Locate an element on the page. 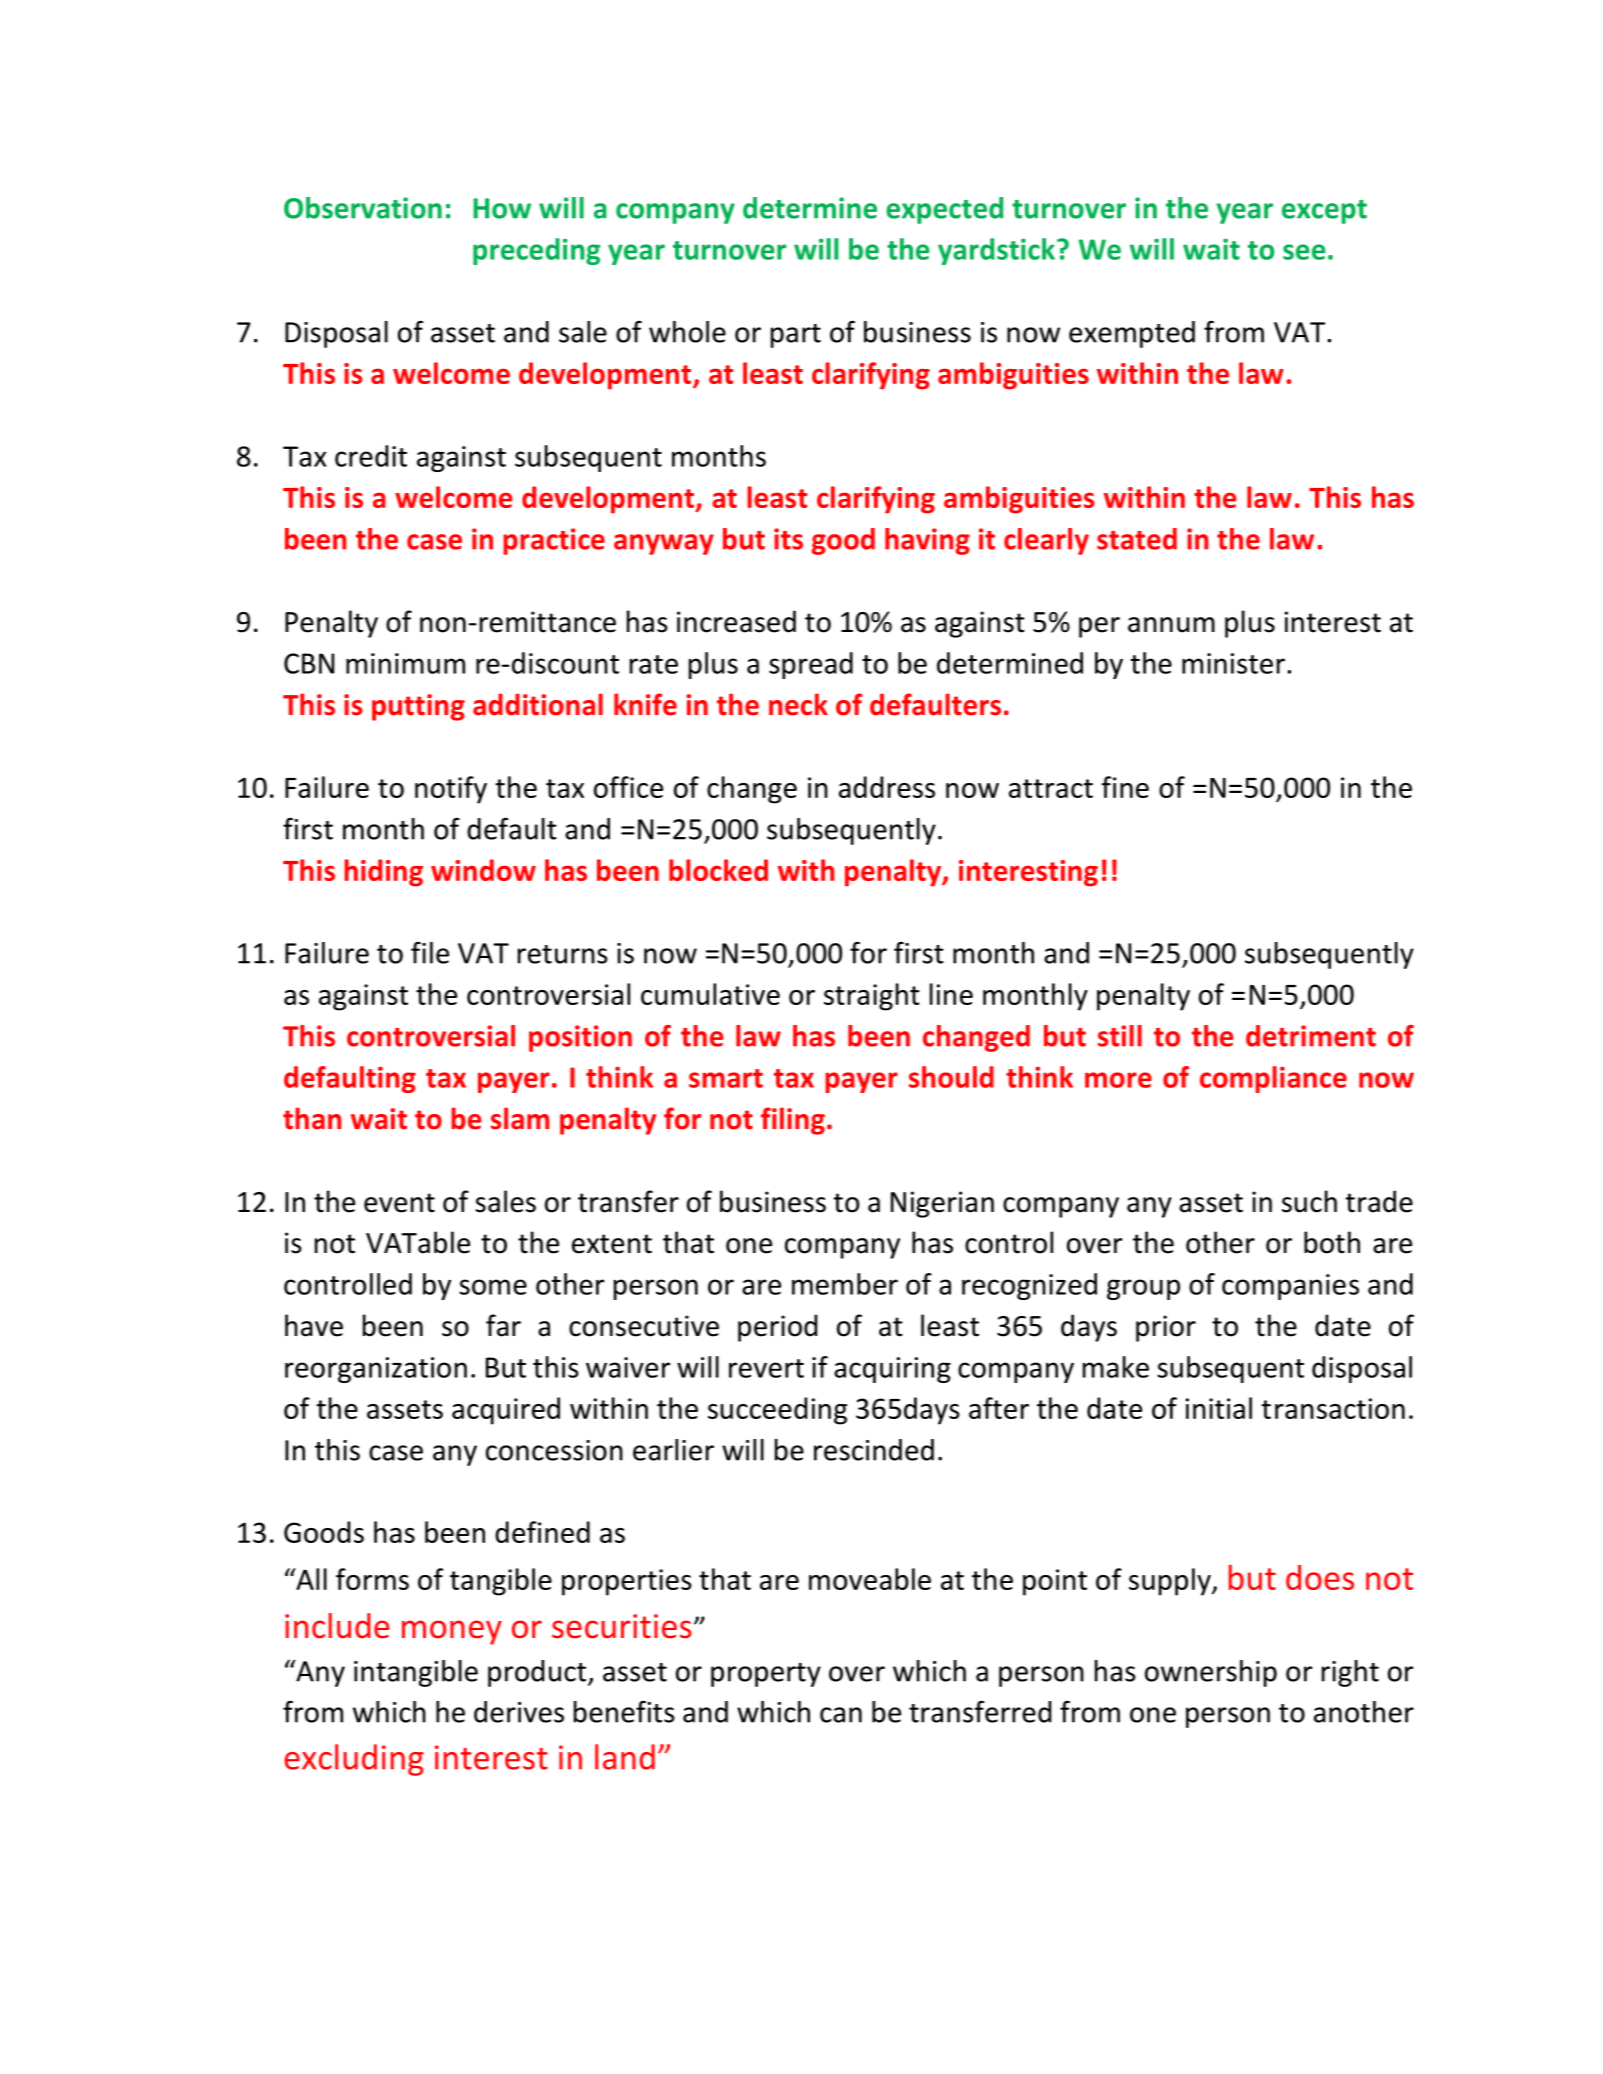 The width and height of the document is (1603, 2074). spread is located at coordinates (811, 665).
